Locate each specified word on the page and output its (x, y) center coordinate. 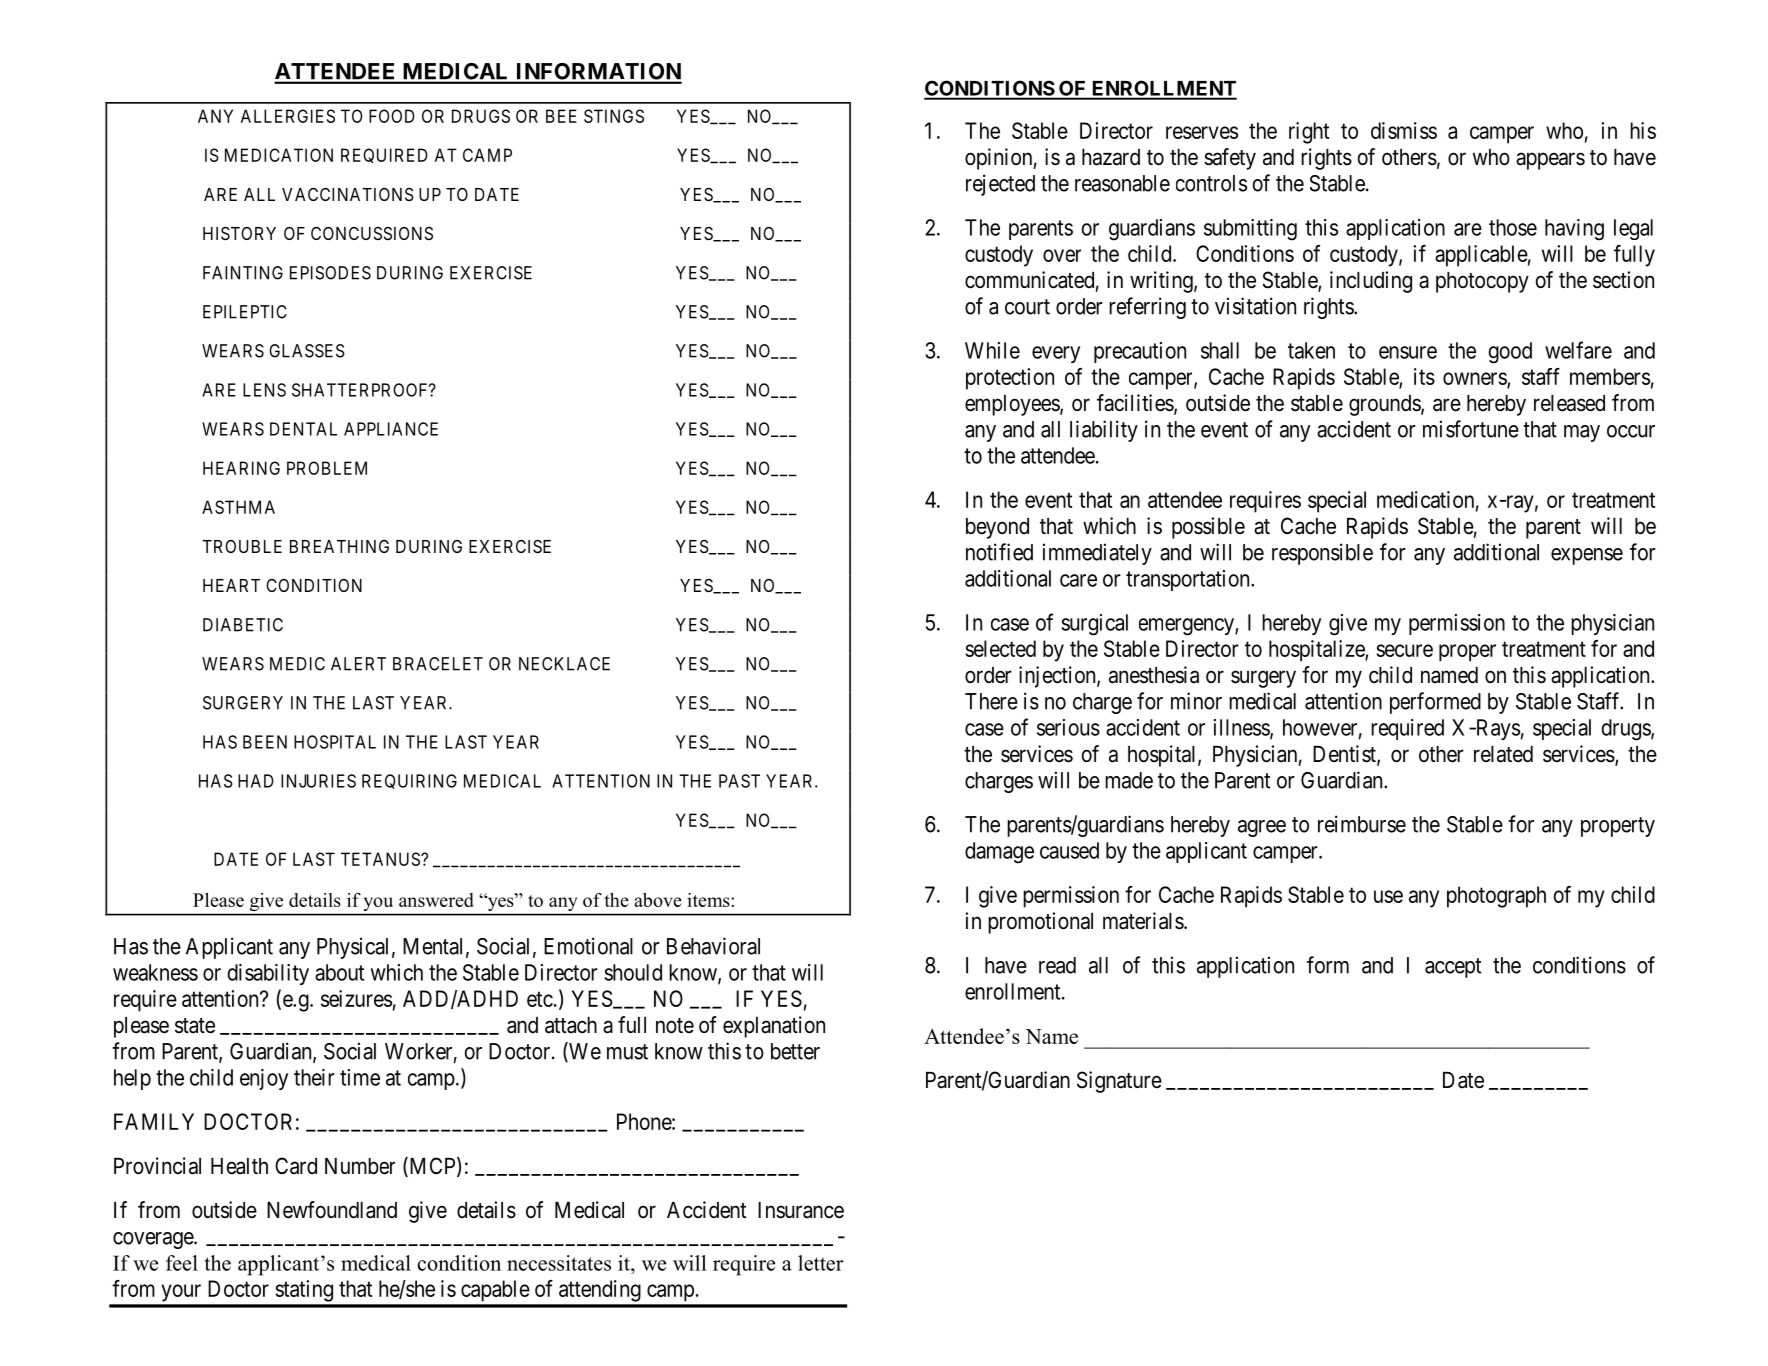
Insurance (801, 1210)
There (991, 701)
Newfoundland (332, 1210)
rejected (1000, 185)
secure (1404, 650)
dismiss (1404, 130)
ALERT (358, 664)
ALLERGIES (288, 116)
